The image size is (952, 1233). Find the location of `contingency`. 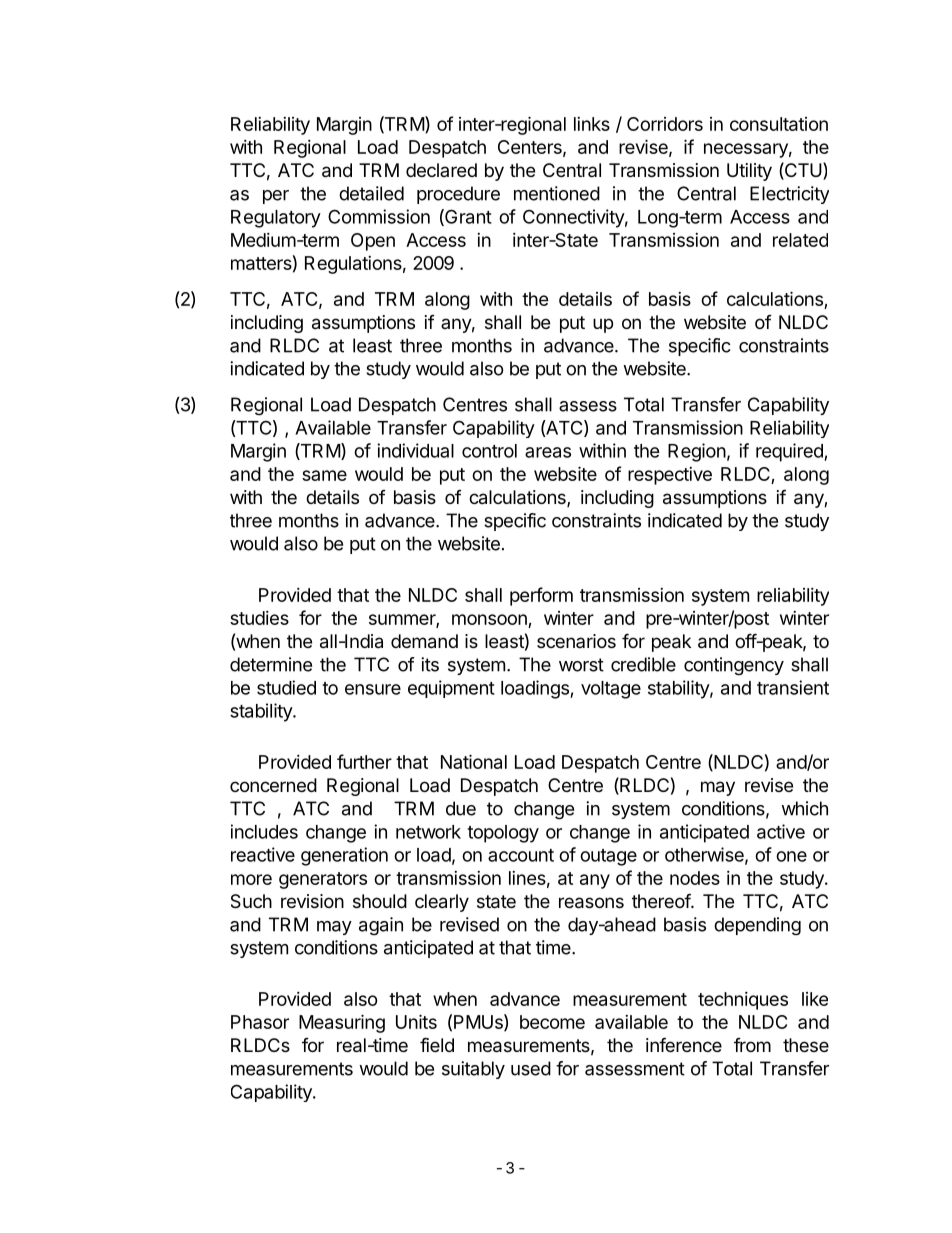

contingency is located at coordinates (734, 666).
